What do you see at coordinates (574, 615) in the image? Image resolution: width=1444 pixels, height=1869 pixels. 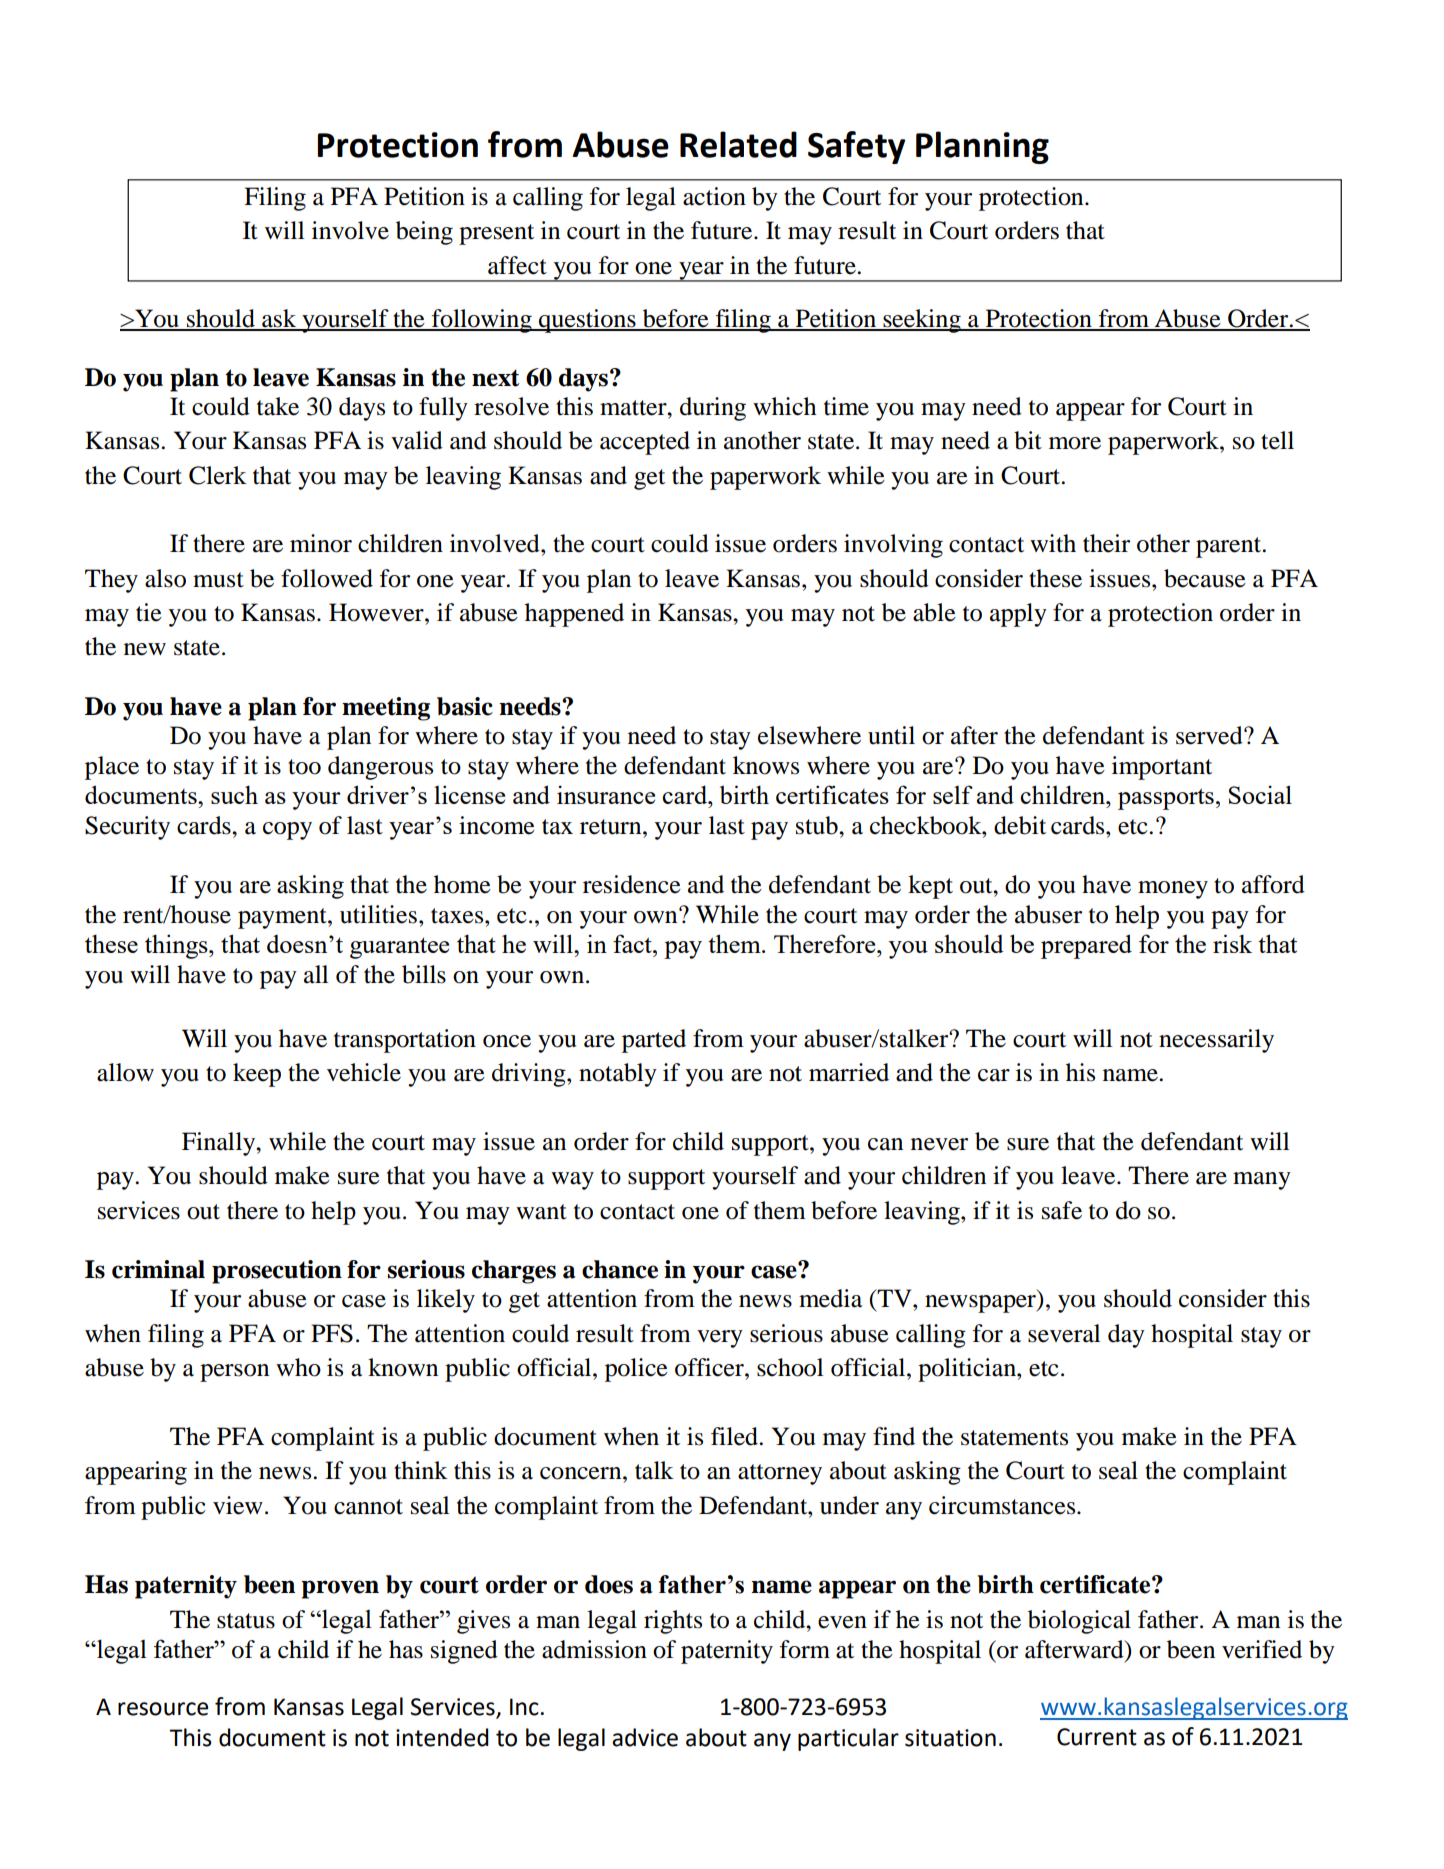 I see `happened` at bounding box center [574, 615].
